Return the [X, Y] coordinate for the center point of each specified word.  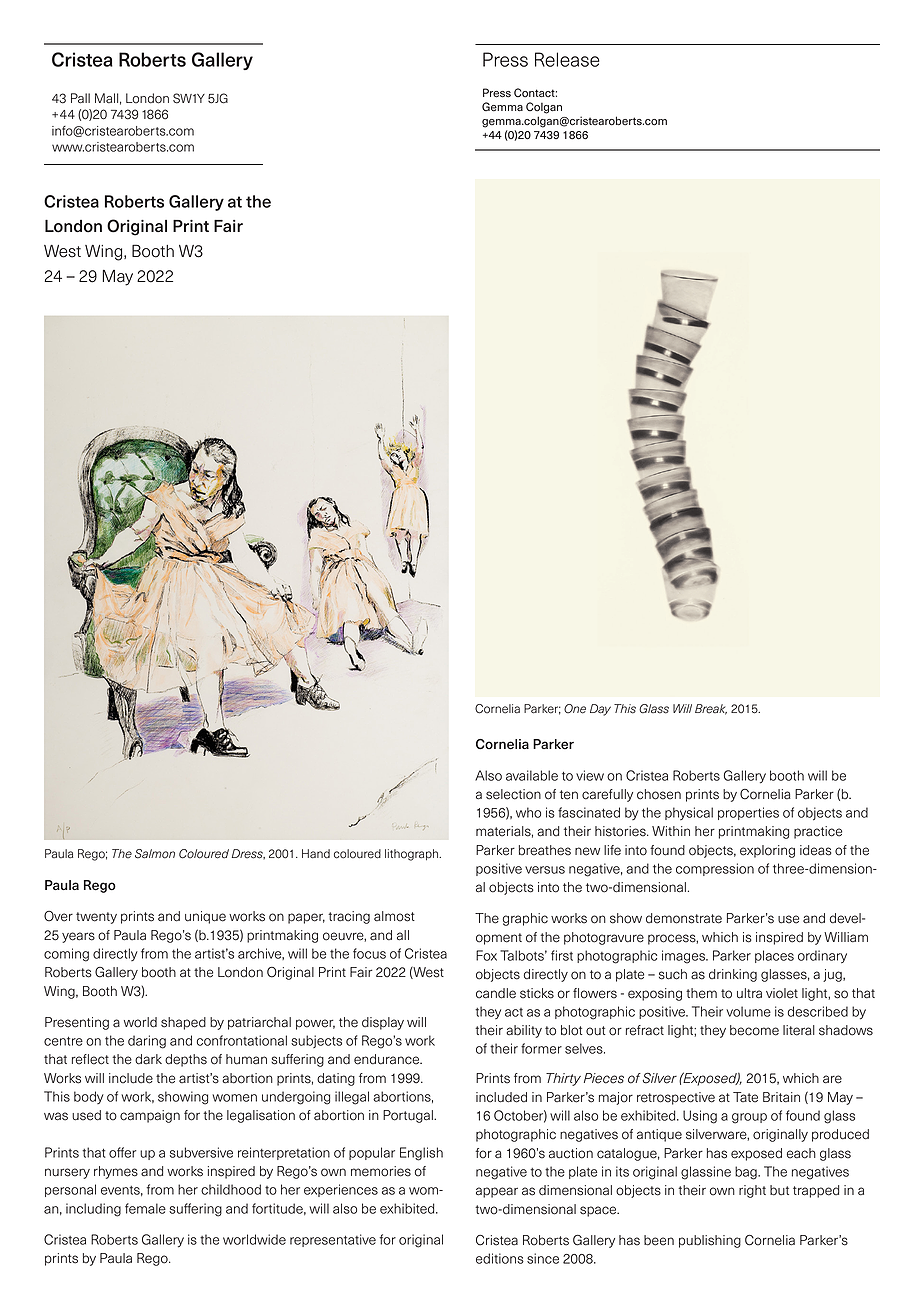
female [145, 1208]
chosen [659, 794]
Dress [248, 854]
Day [600, 710]
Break [711, 709]
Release [567, 59]
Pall [80, 98]
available [532, 775]
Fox [486, 955]
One [575, 709]
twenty [96, 918]
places [774, 956]
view [590, 775]
